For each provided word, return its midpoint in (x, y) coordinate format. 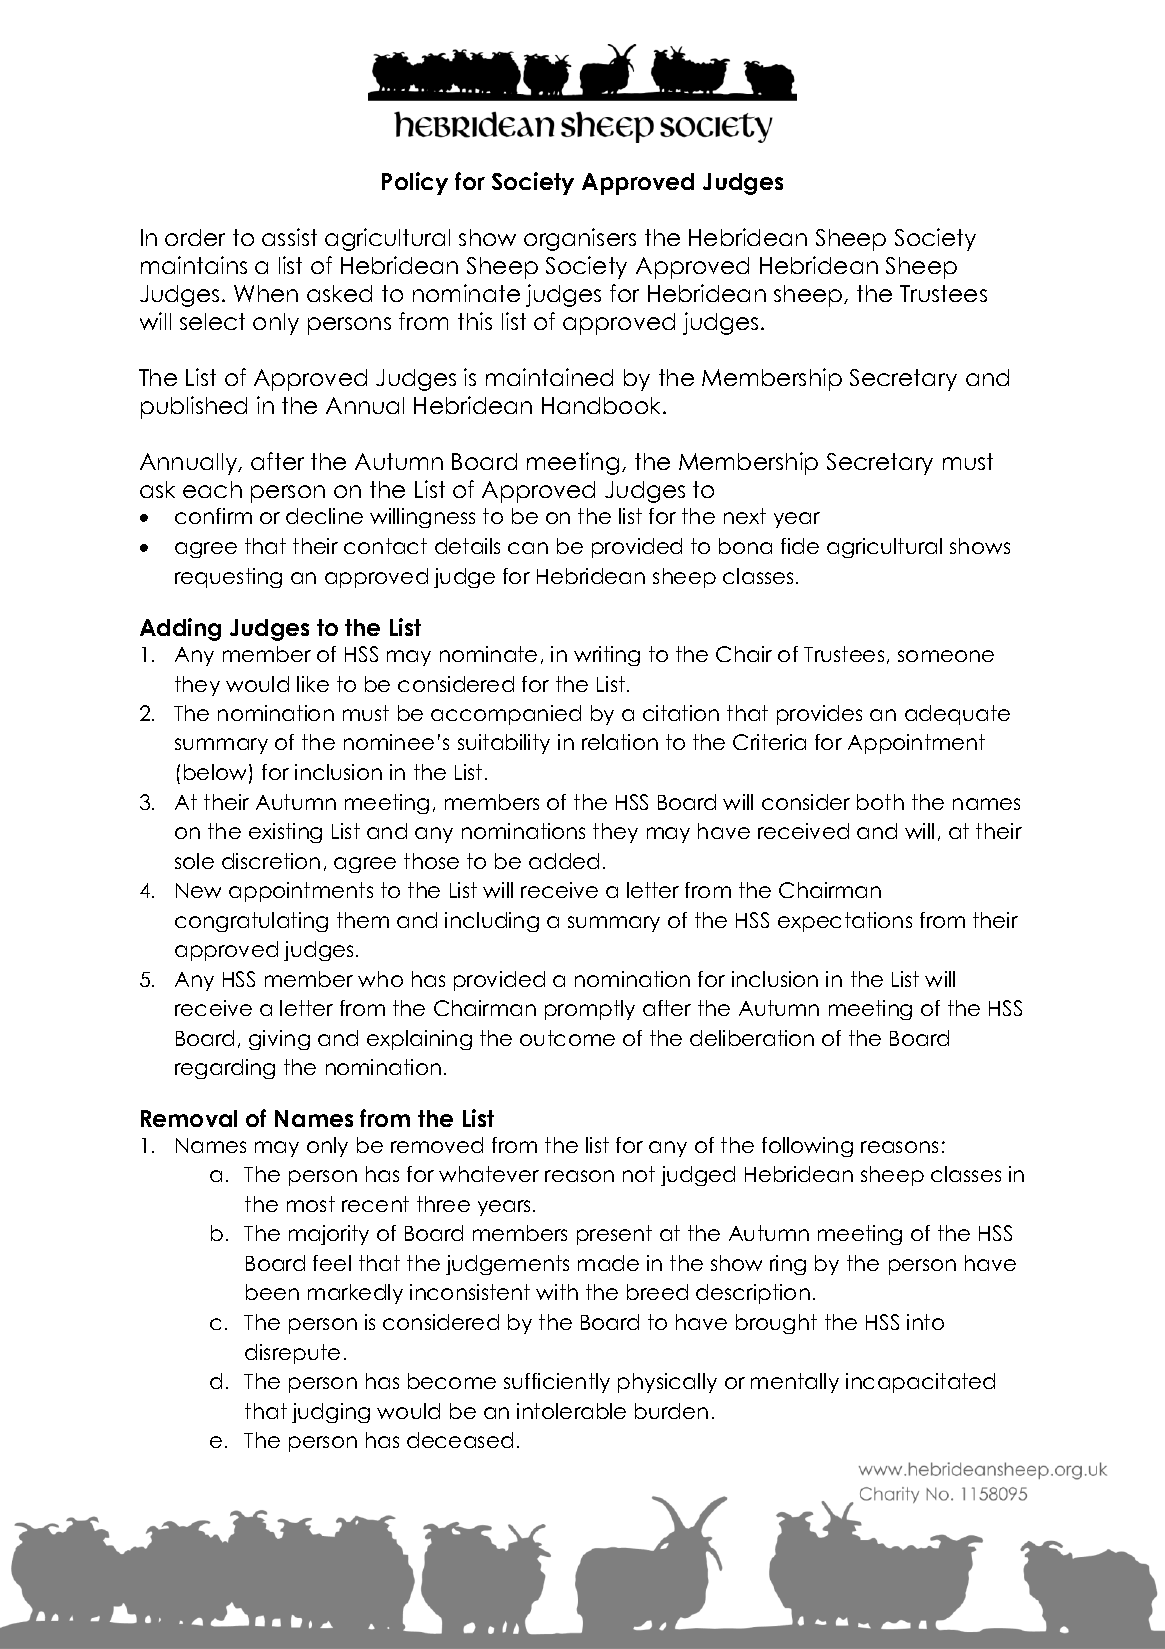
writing (607, 656)
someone (946, 656)
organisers (580, 239)
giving (279, 1040)
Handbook (603, 405)
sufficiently (557, 1383)
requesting (228, 578)
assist (289, 237)
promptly (590, 1010)
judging (331, 1413)
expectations (845, 922)
